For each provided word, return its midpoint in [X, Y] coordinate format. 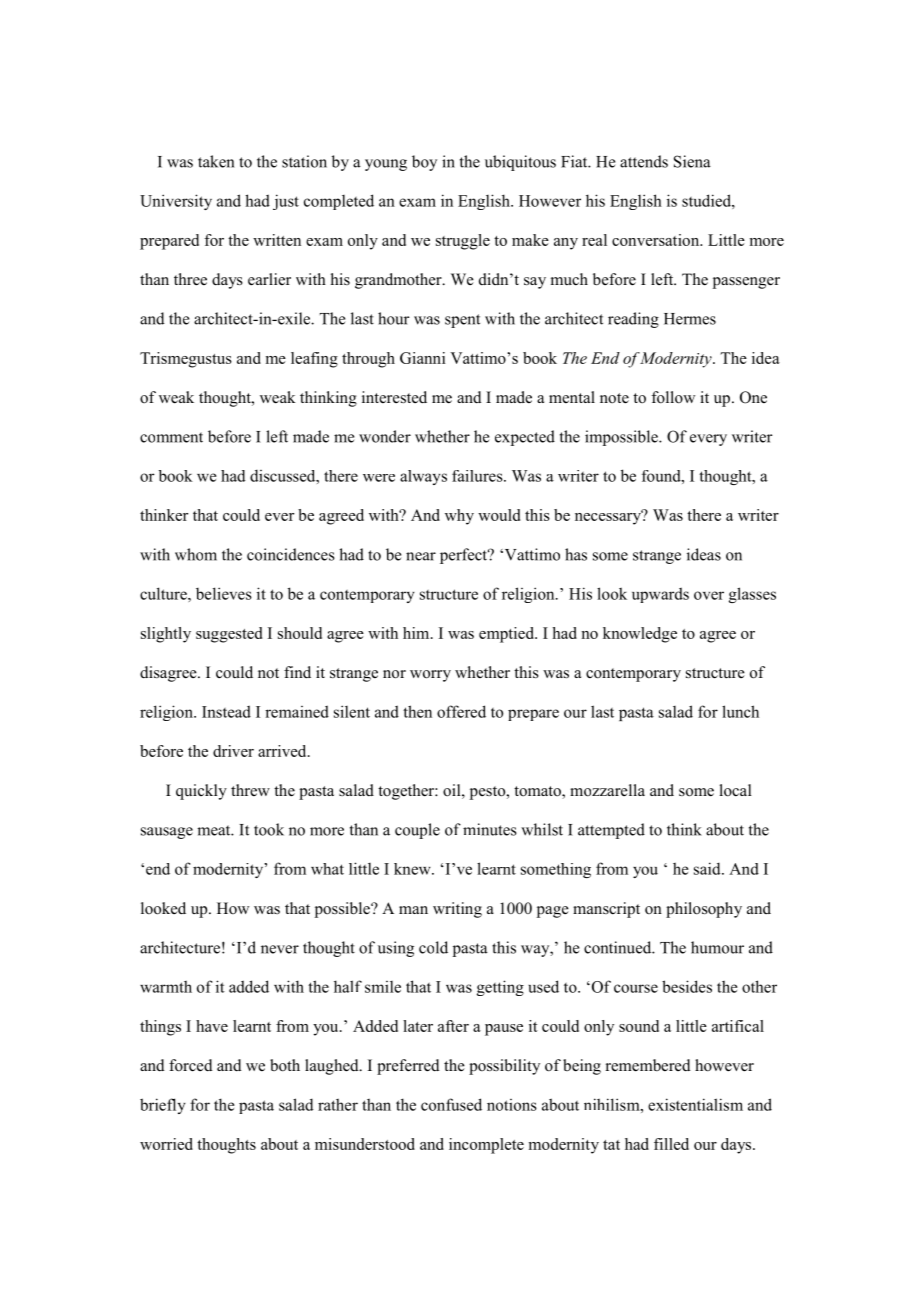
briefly [163, 1106]
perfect [465, 556]
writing [457, 910]
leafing [314, 360]
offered [461, 711]
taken [216, 161]
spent [462, 321]
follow [673, 397]
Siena [692, 161]
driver [233, 751]
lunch [740, 711]
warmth [166, 986]
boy [424, 163]
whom [196, 554]
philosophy [704, 910]
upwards [660, 595]
